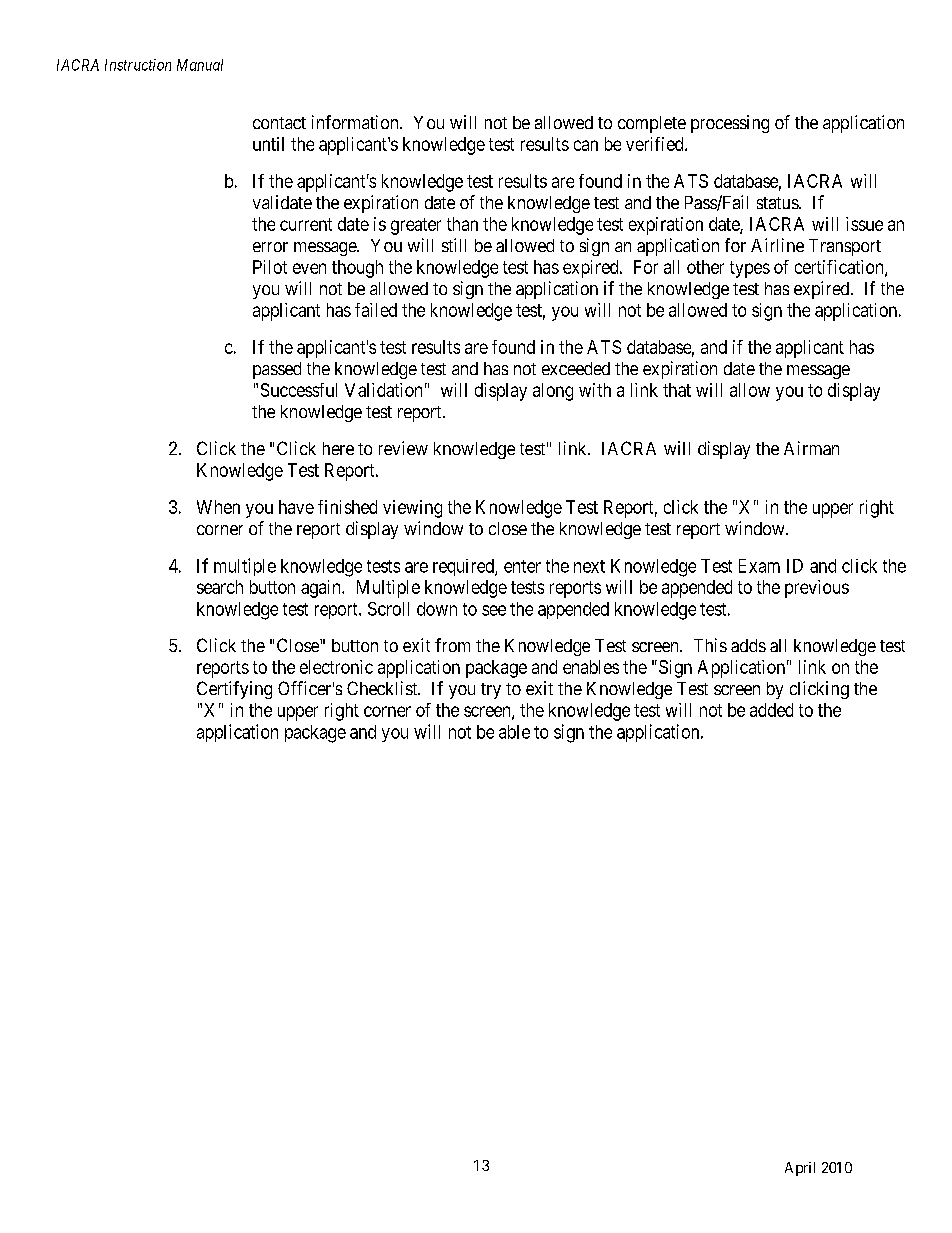 This image has height=1233, width=952. Describe the element at coordinates (220, 587) in the image. I see `search` at that location.
